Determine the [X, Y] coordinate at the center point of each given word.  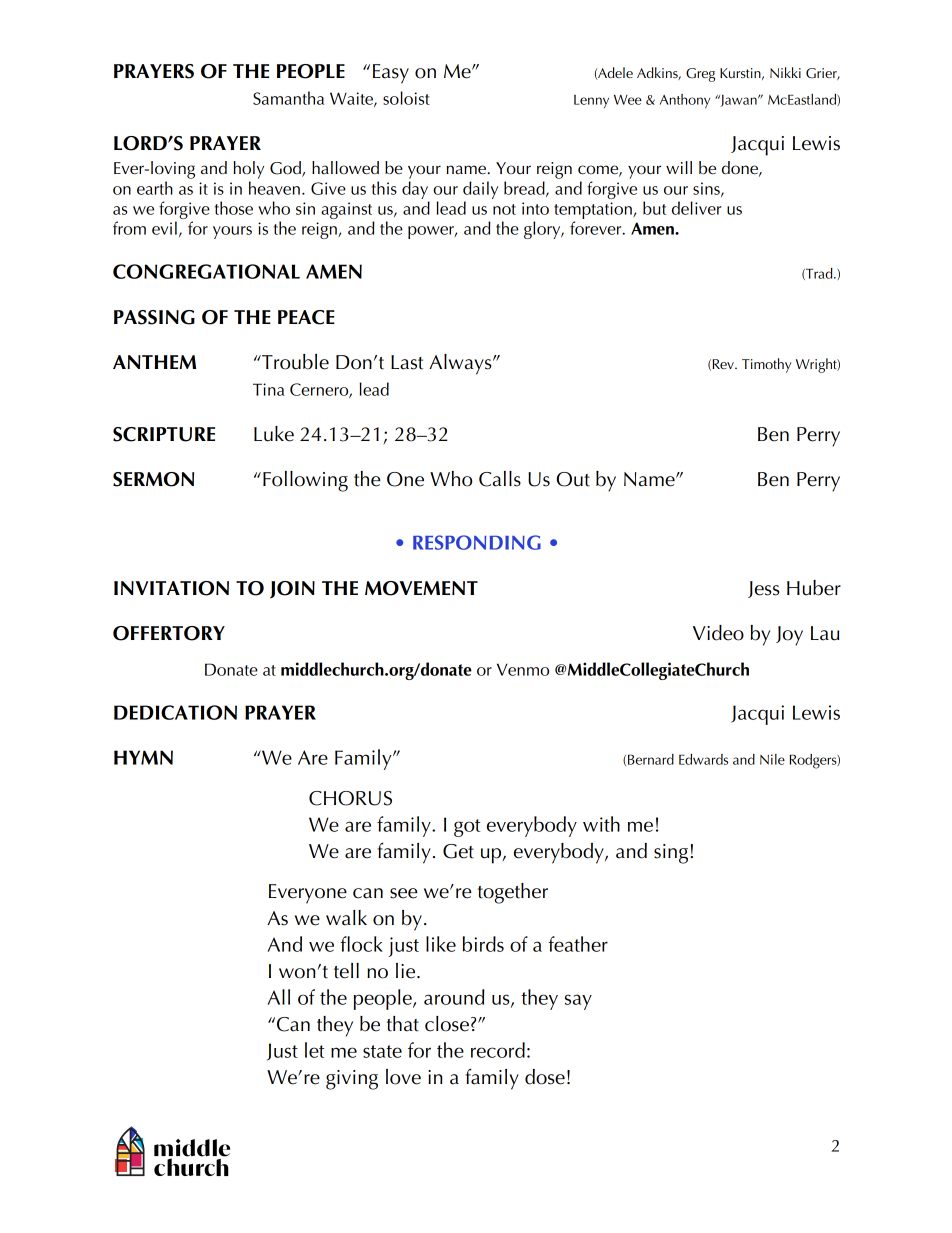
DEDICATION [175, 712]
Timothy [767, 365]
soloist [406, 98]
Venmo [523, 669]
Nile [772, 759]
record [498, 1050]
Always [461, 364]
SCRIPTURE [164, 434]
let [315, 1050]
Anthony [685, 101]
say [578, 1002]
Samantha [288, 98]
